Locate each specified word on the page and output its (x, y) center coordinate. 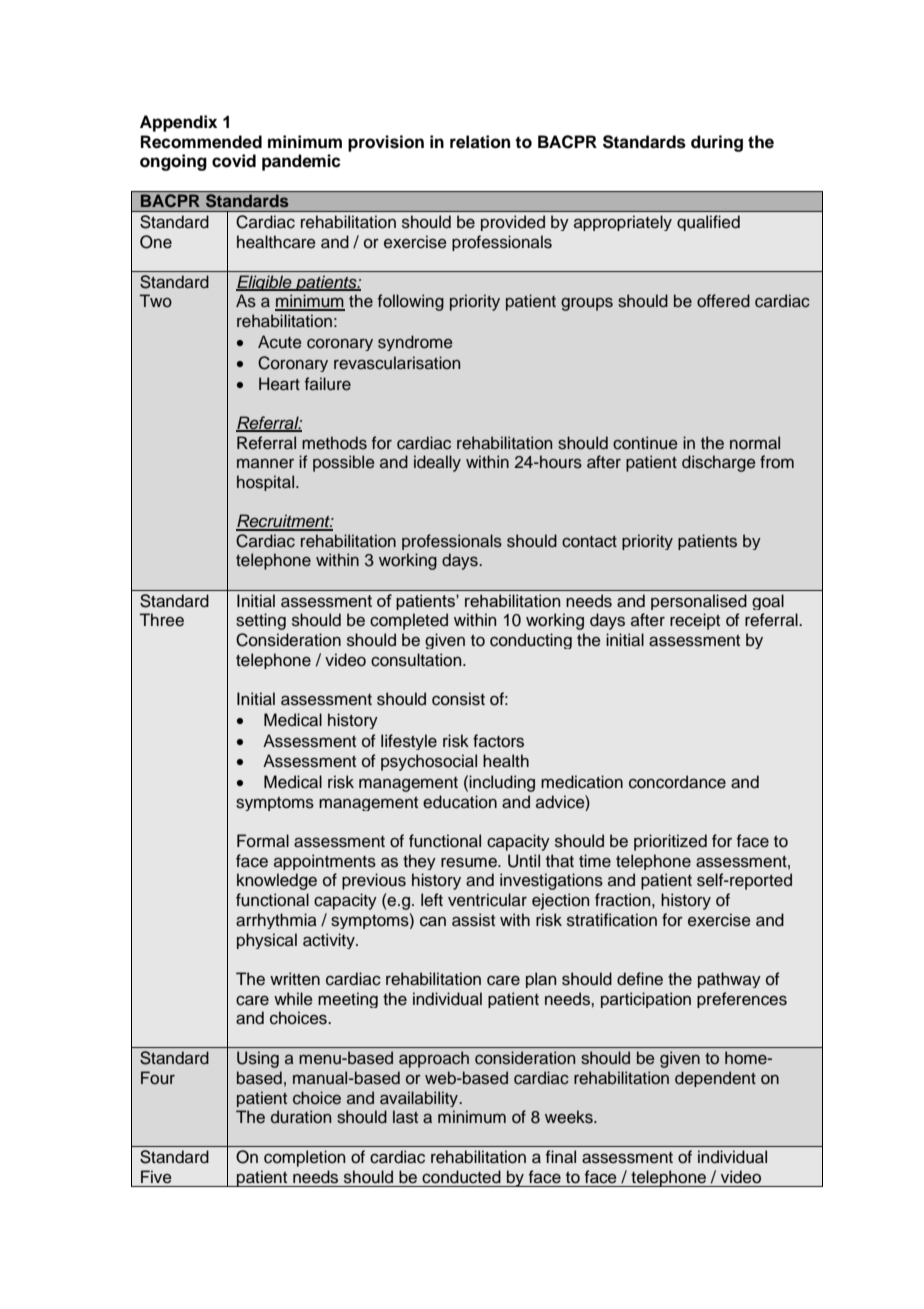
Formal (263, 841)
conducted (461, 1177)
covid (234, 161)
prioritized (670, 842)
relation (480, 142)
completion (304, 1158)
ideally (437, 463)
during (717, 143)
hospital (265, 483)
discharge (719, 463)
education (460, 802)
